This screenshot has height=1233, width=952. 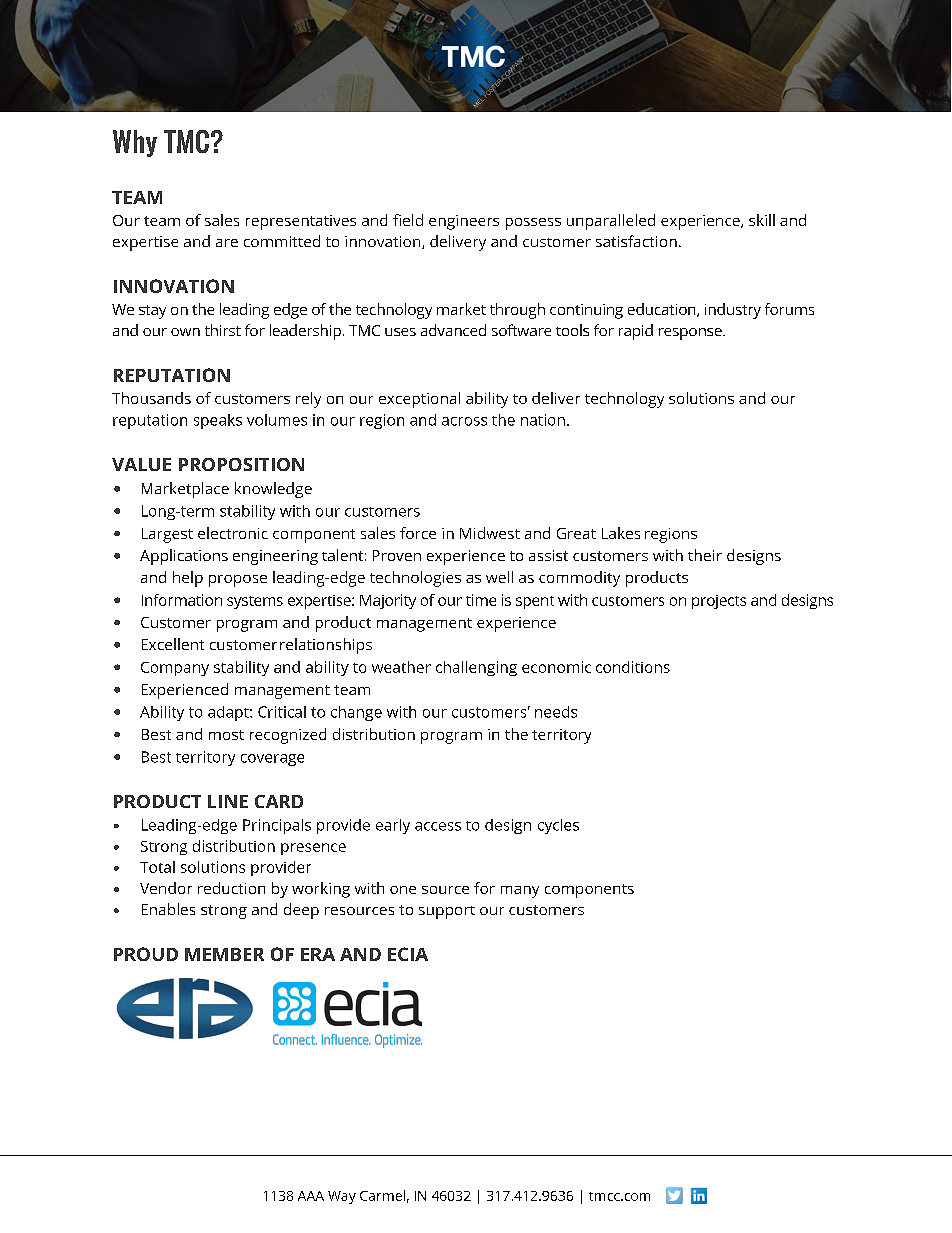 I want to click on AAA, so click(x=311, y=1196).
